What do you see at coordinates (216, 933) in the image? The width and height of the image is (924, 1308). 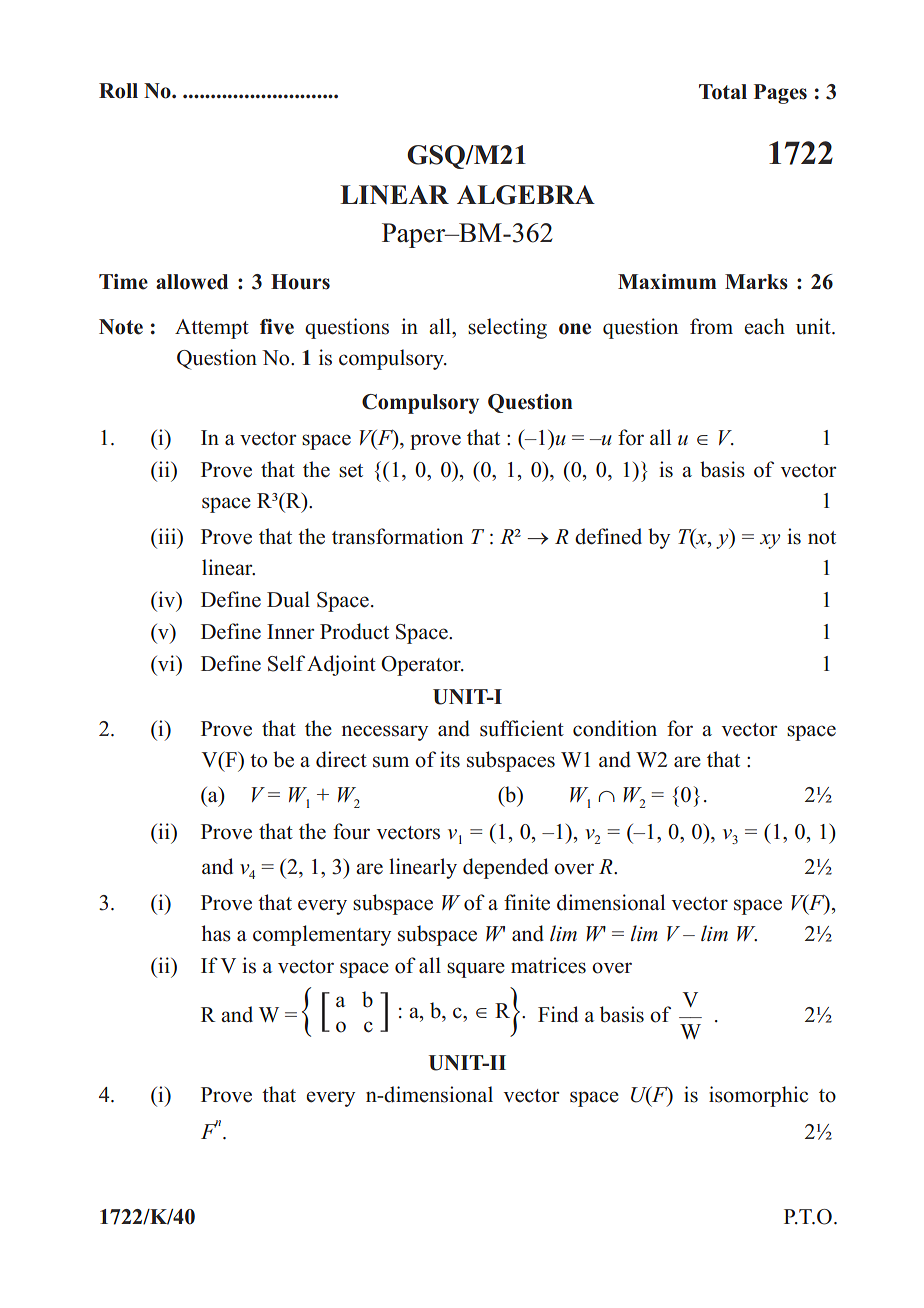 I see `has` at bounding box center [216, 933].
